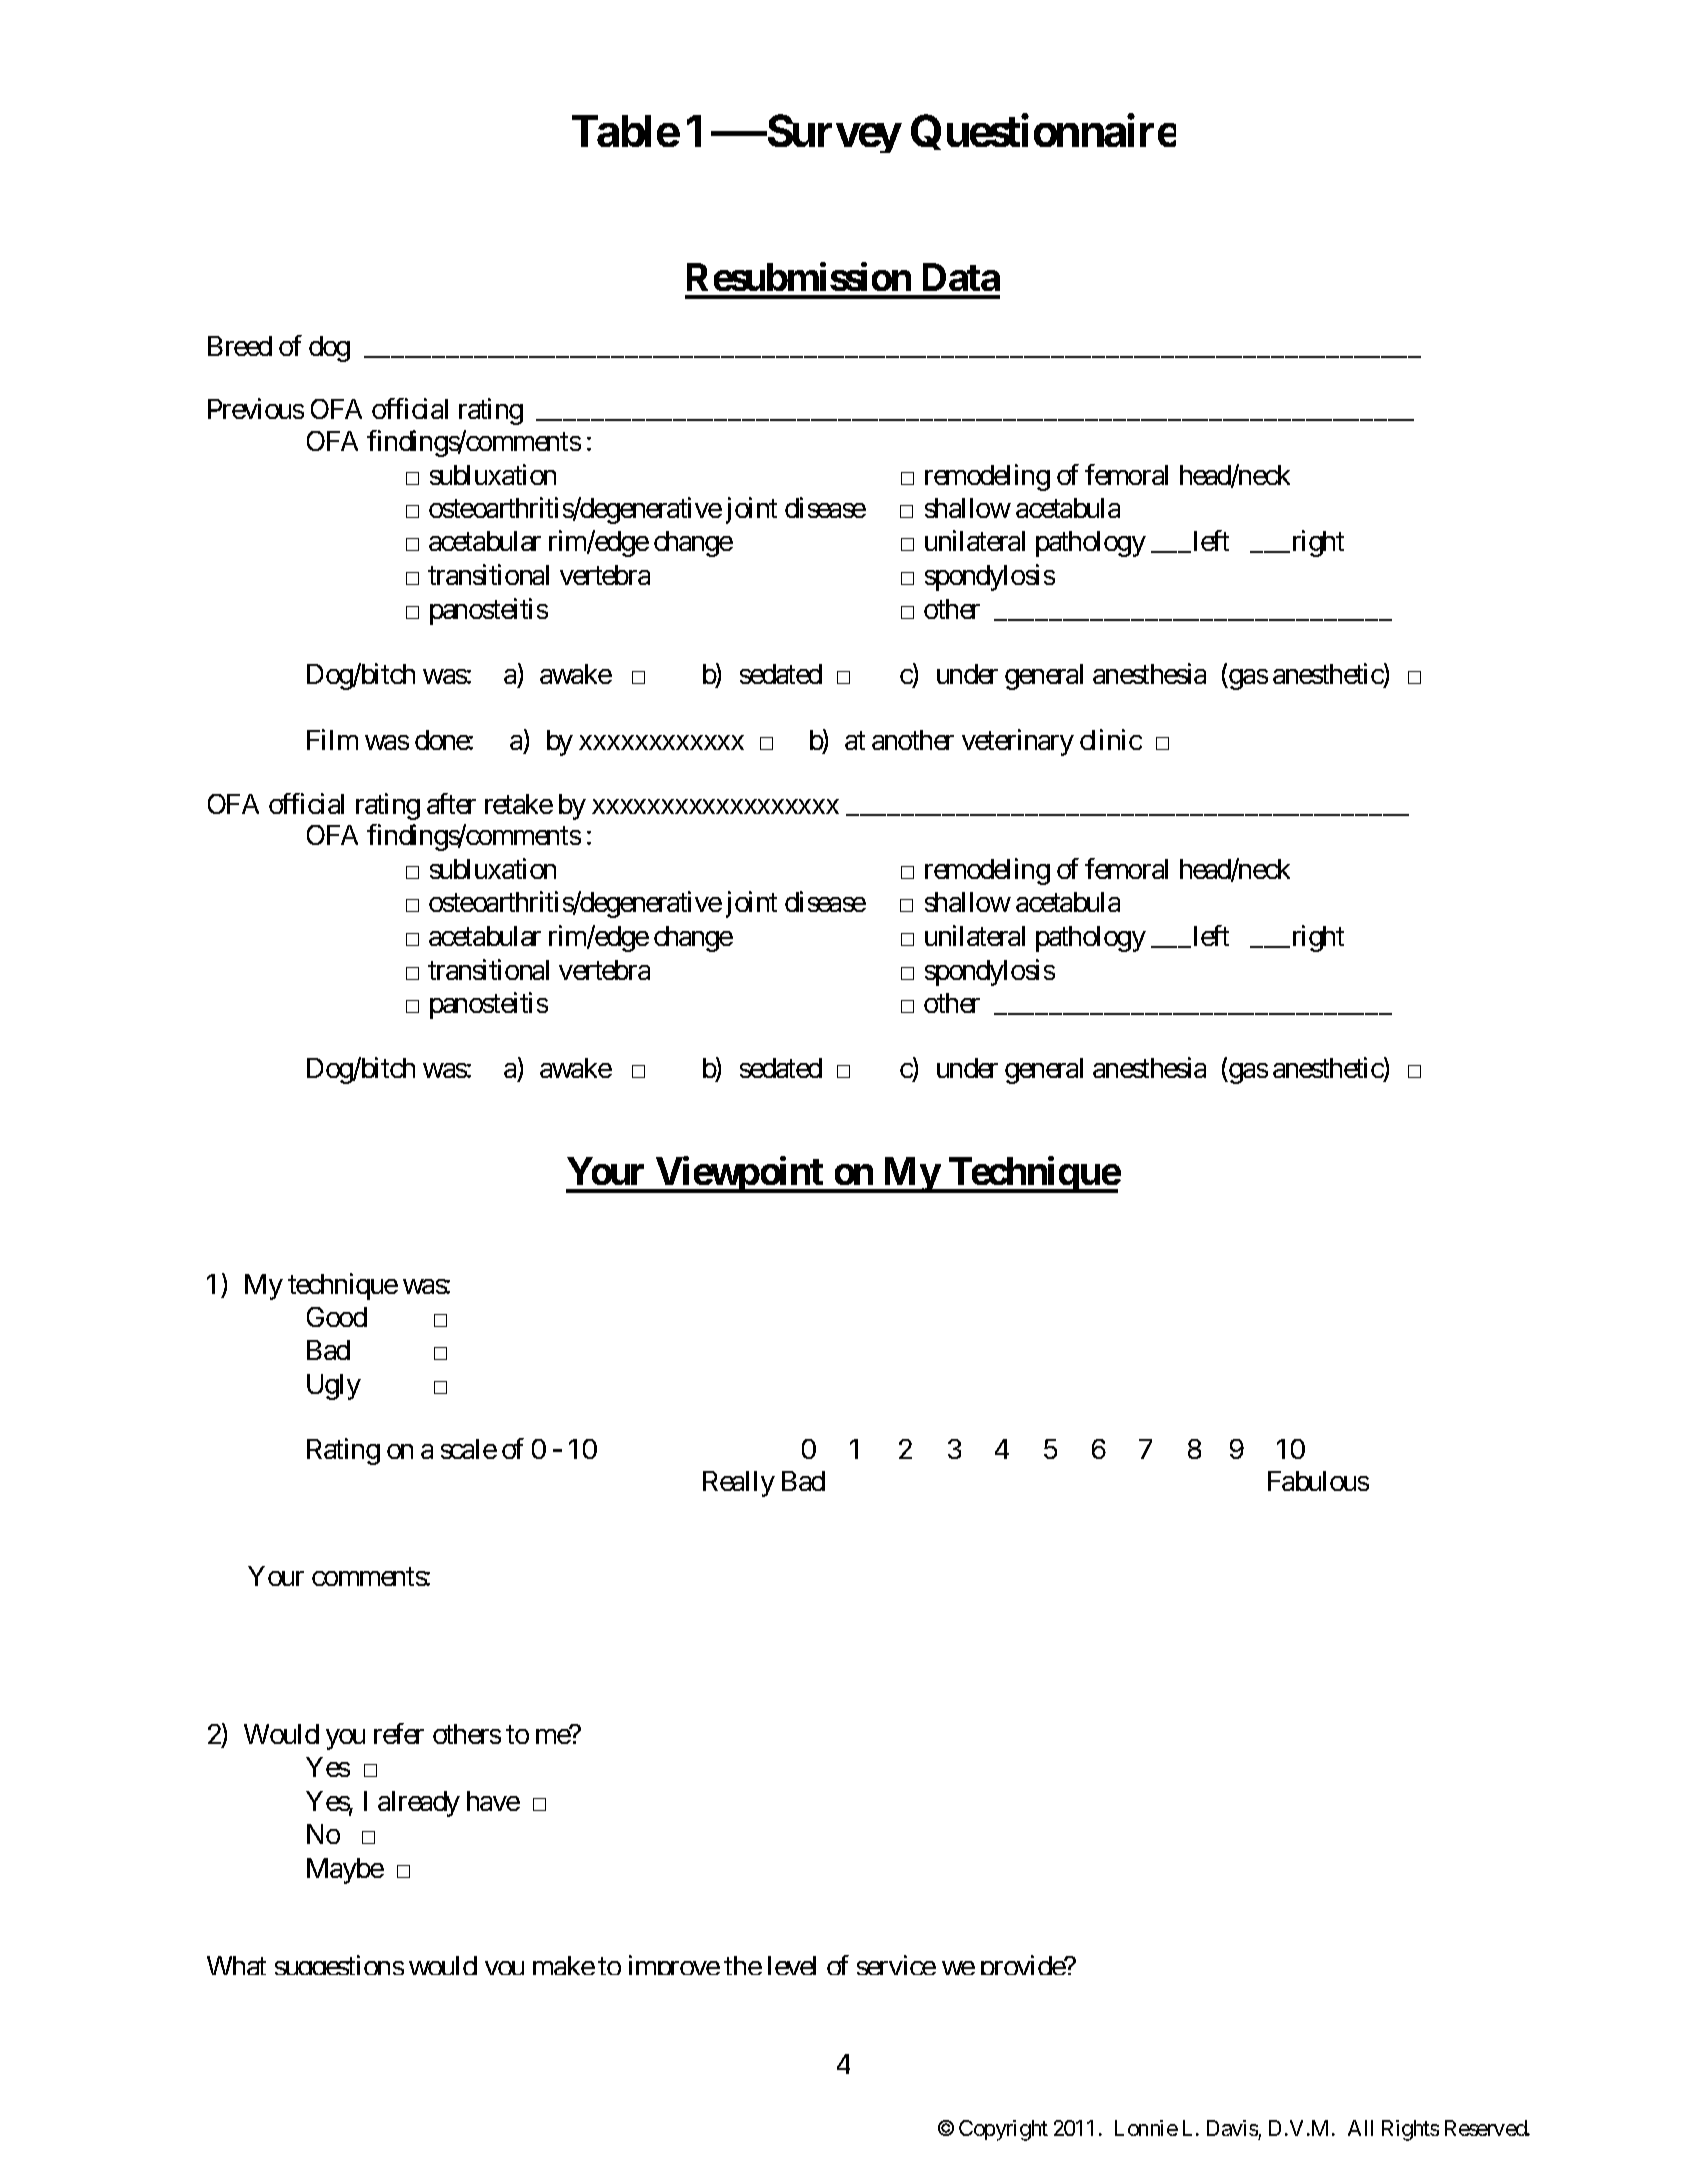 The image size is (1685, 2181). What do you see at coordinates (399, 1733) in the screenshot?
I see `refer` at bounding box center [399, 1733].
